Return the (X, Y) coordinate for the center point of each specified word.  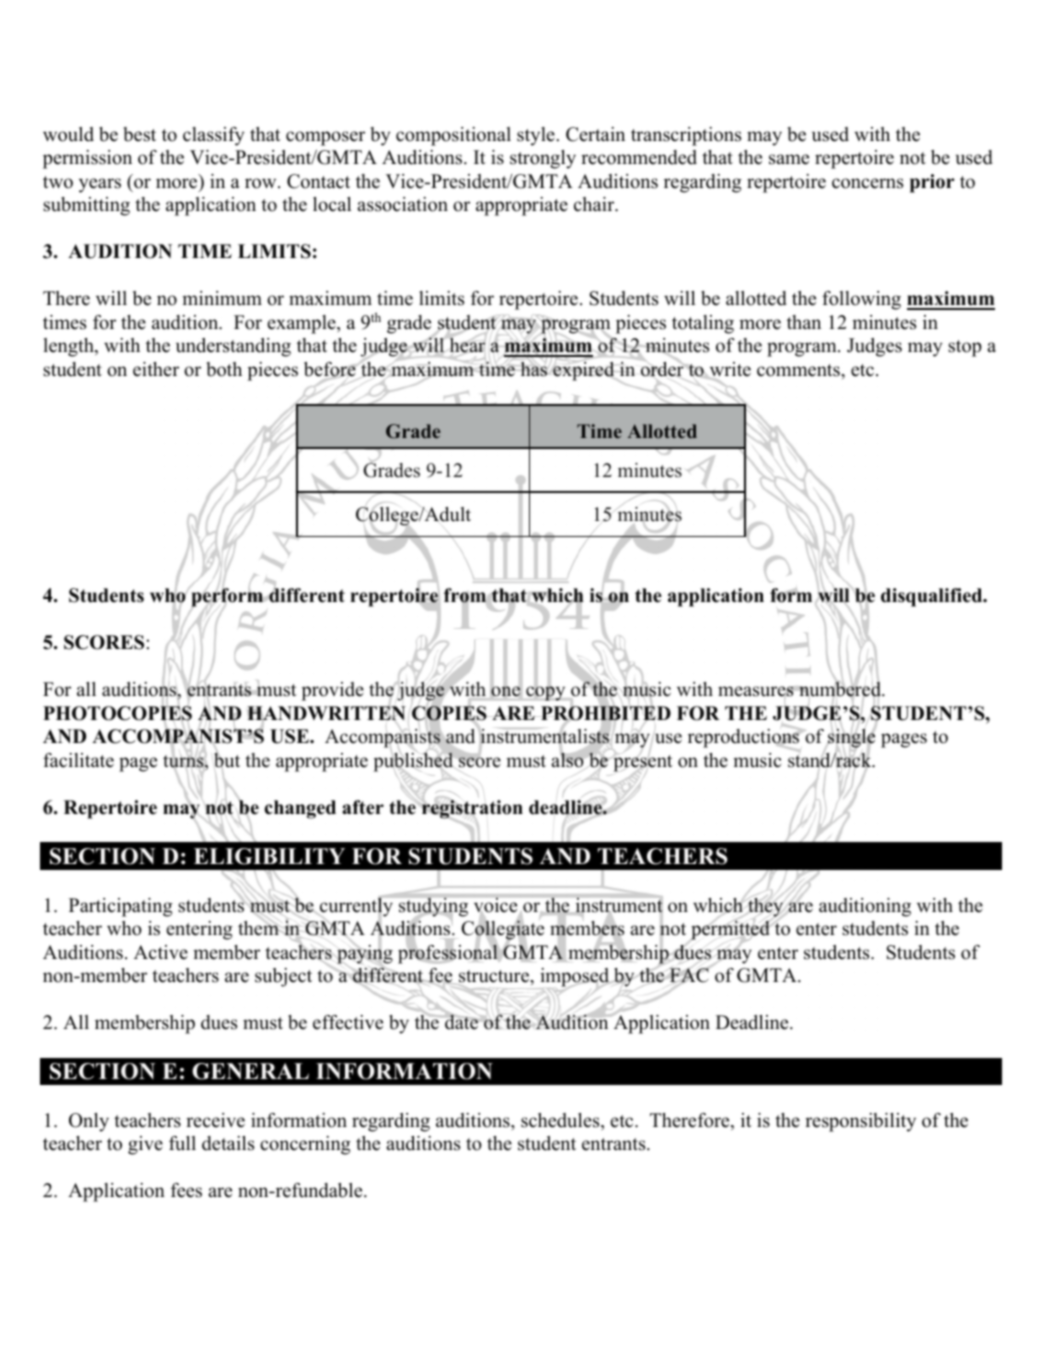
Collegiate (502, 930)
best (140, 134)
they (765, 907)
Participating (121, 907)
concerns (867, 183)
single (851, 739)
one (506, 692)
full (182, 1143)
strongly (543, 159)
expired (584, 370)
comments (799, 370)
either (156, 369)
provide (332, 691)
